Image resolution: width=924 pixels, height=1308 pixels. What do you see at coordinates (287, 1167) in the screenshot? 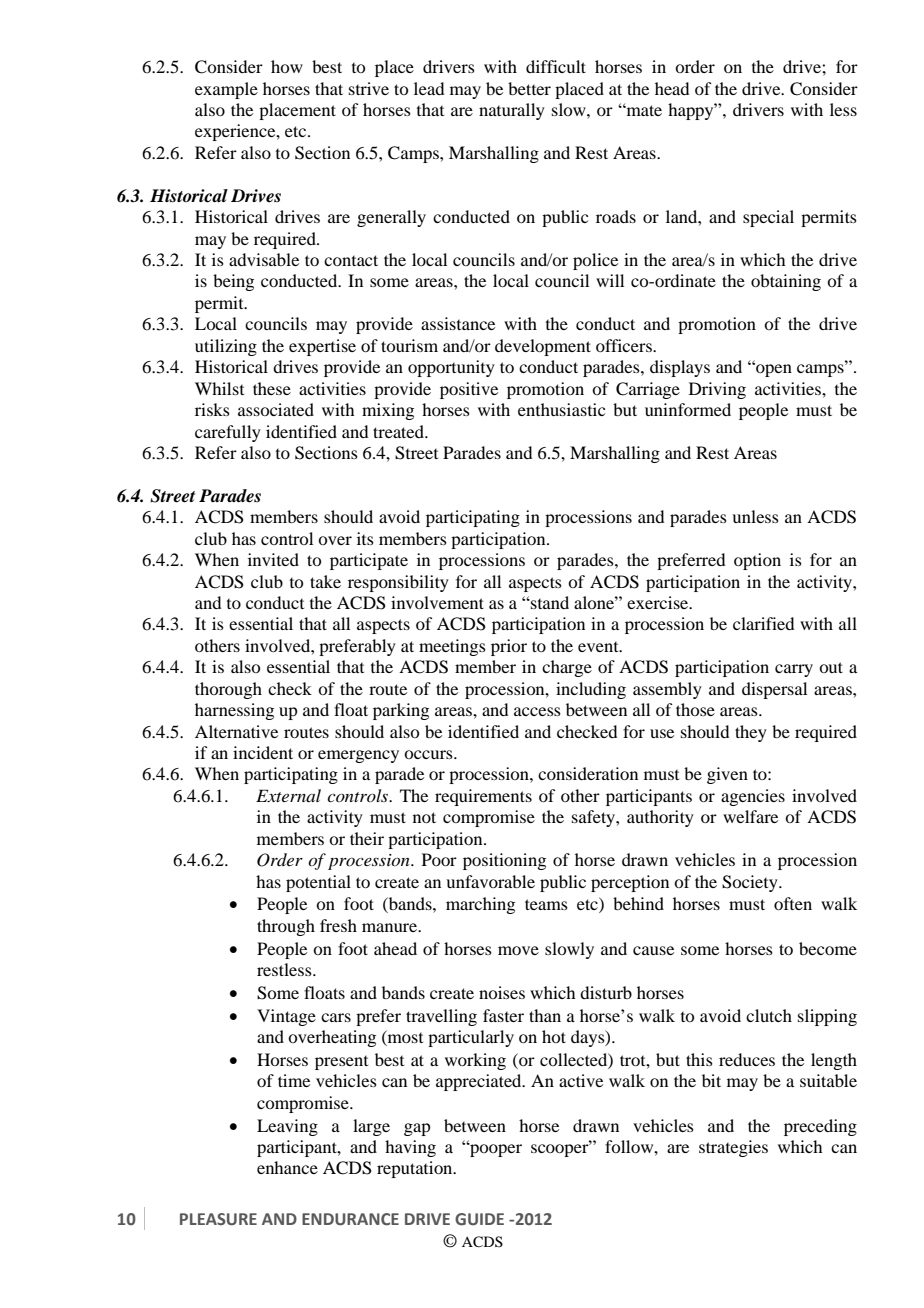
I see `enhance` at bounding box center [287, 1167].
